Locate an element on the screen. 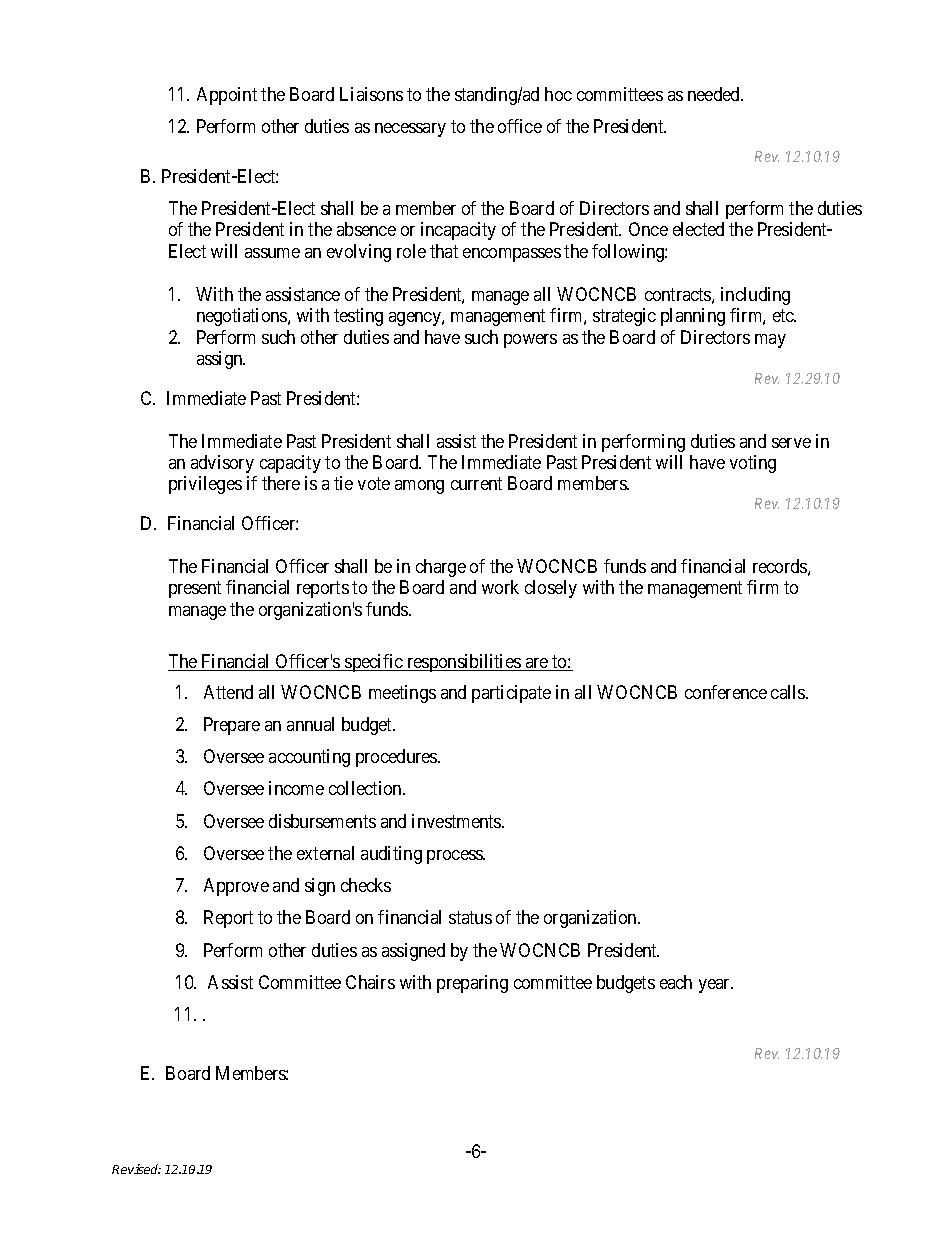  hoc is located at coordinates (558, 94).
